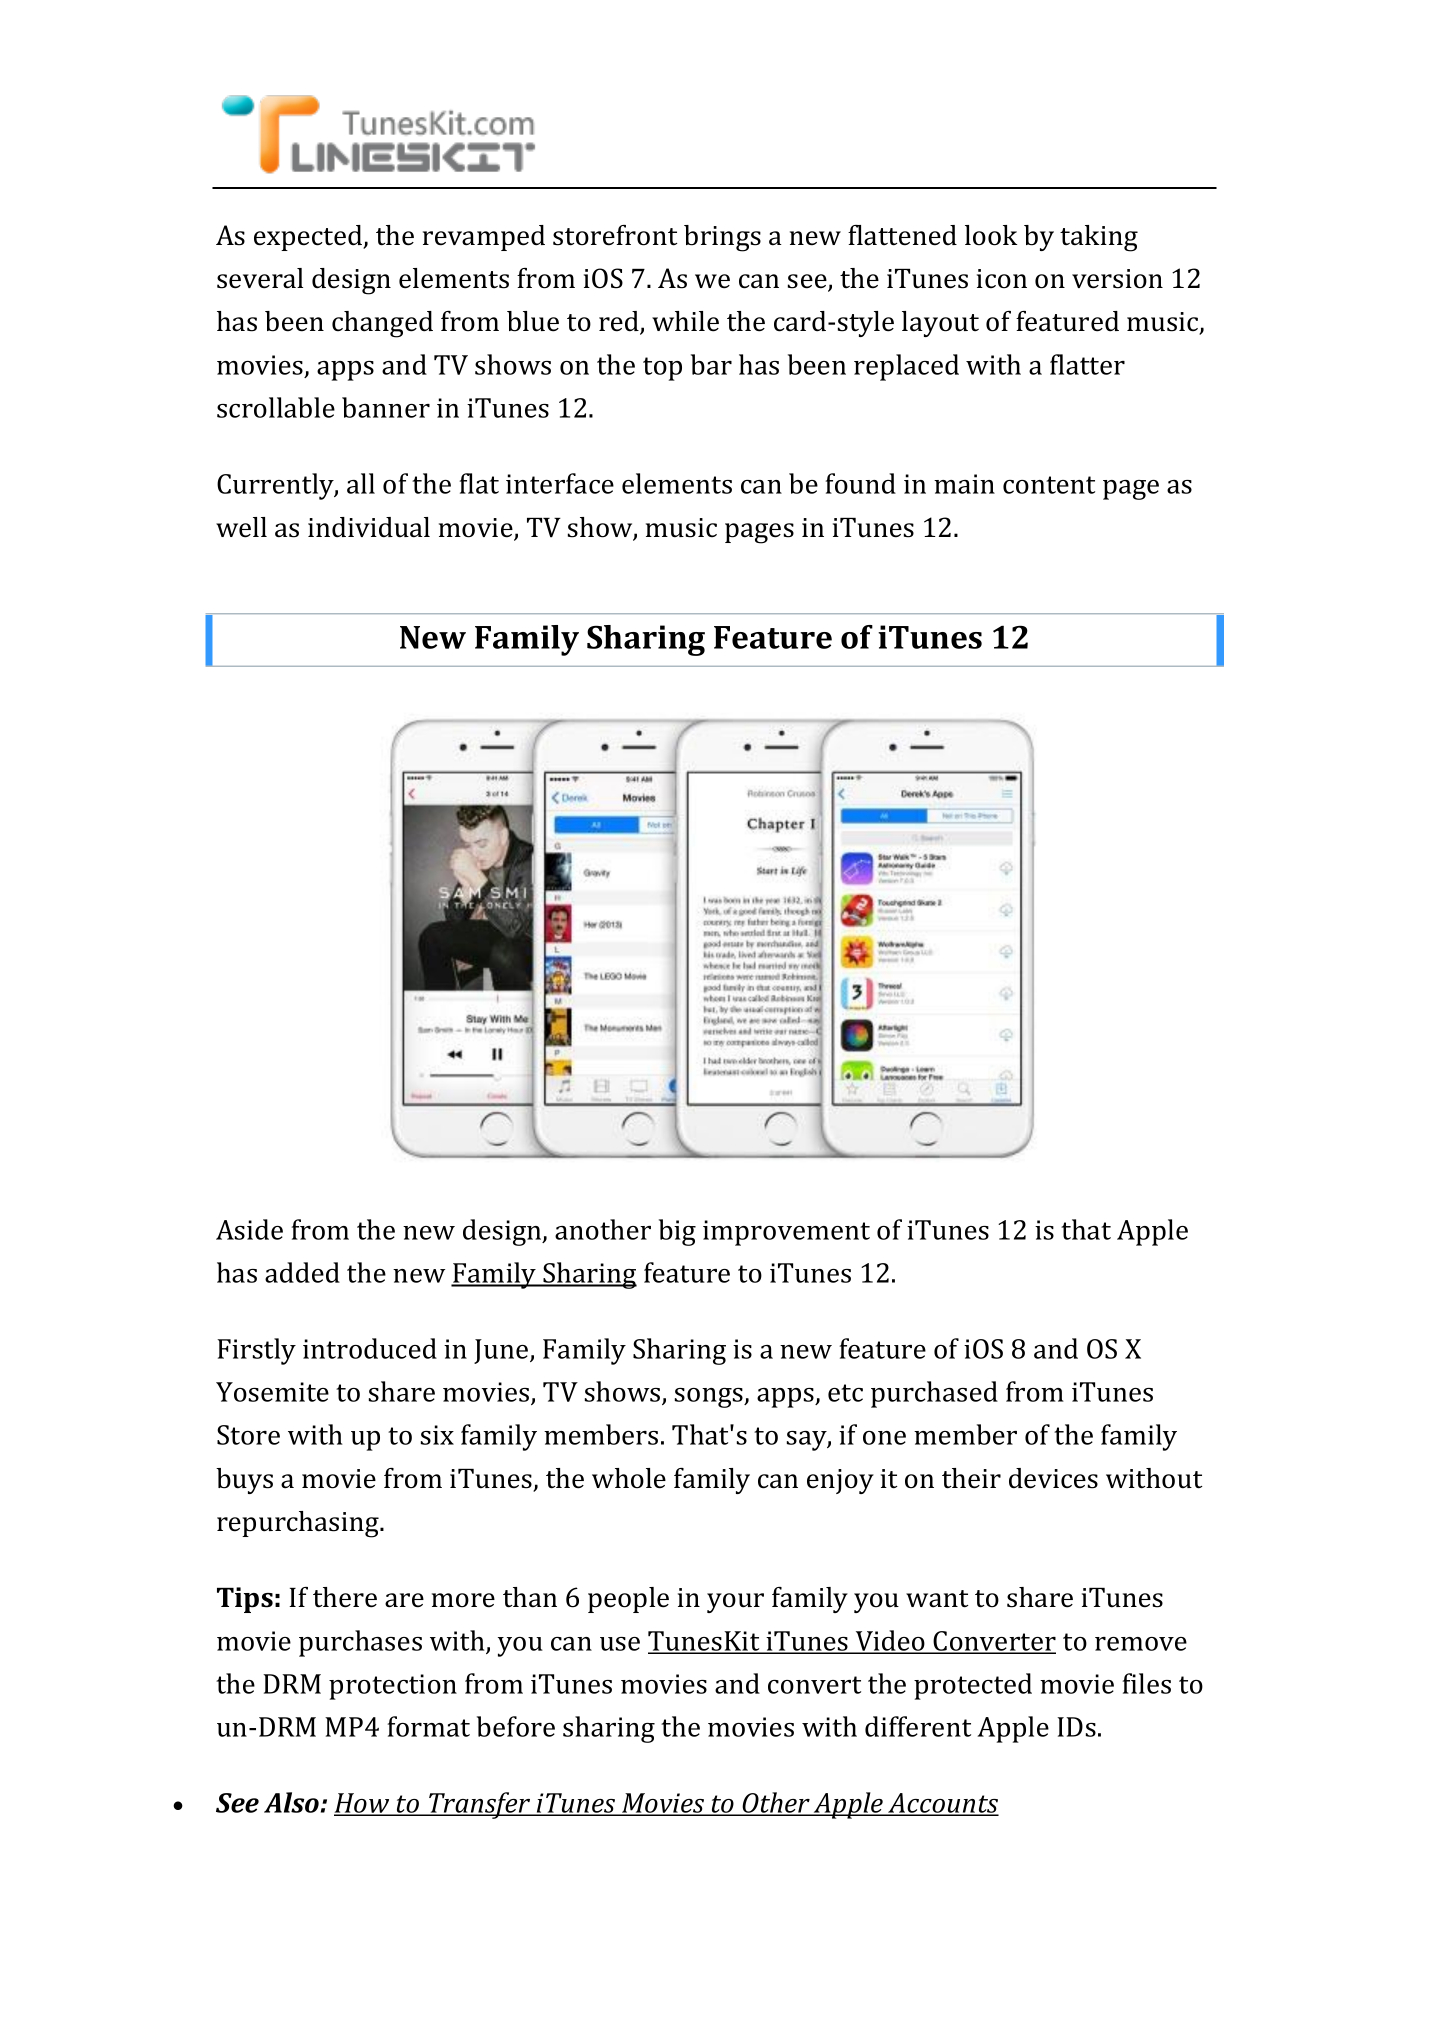 The height and width of the screenshot is (2020, 1429). Describe the element at coordinates (786, 1233) in the screenshot. I see `improvement` at that location.
